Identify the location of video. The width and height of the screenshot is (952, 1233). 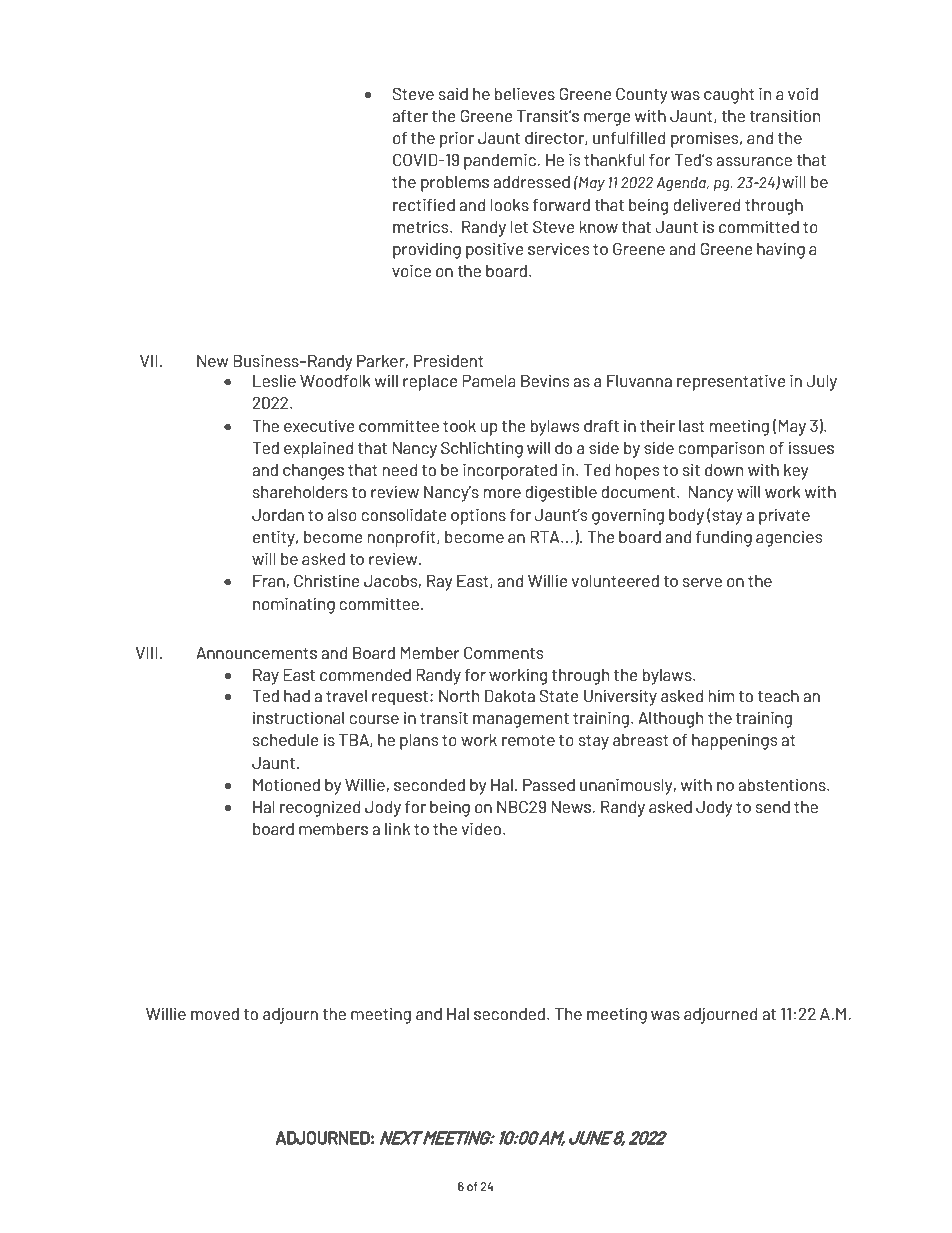
(483, 828).
